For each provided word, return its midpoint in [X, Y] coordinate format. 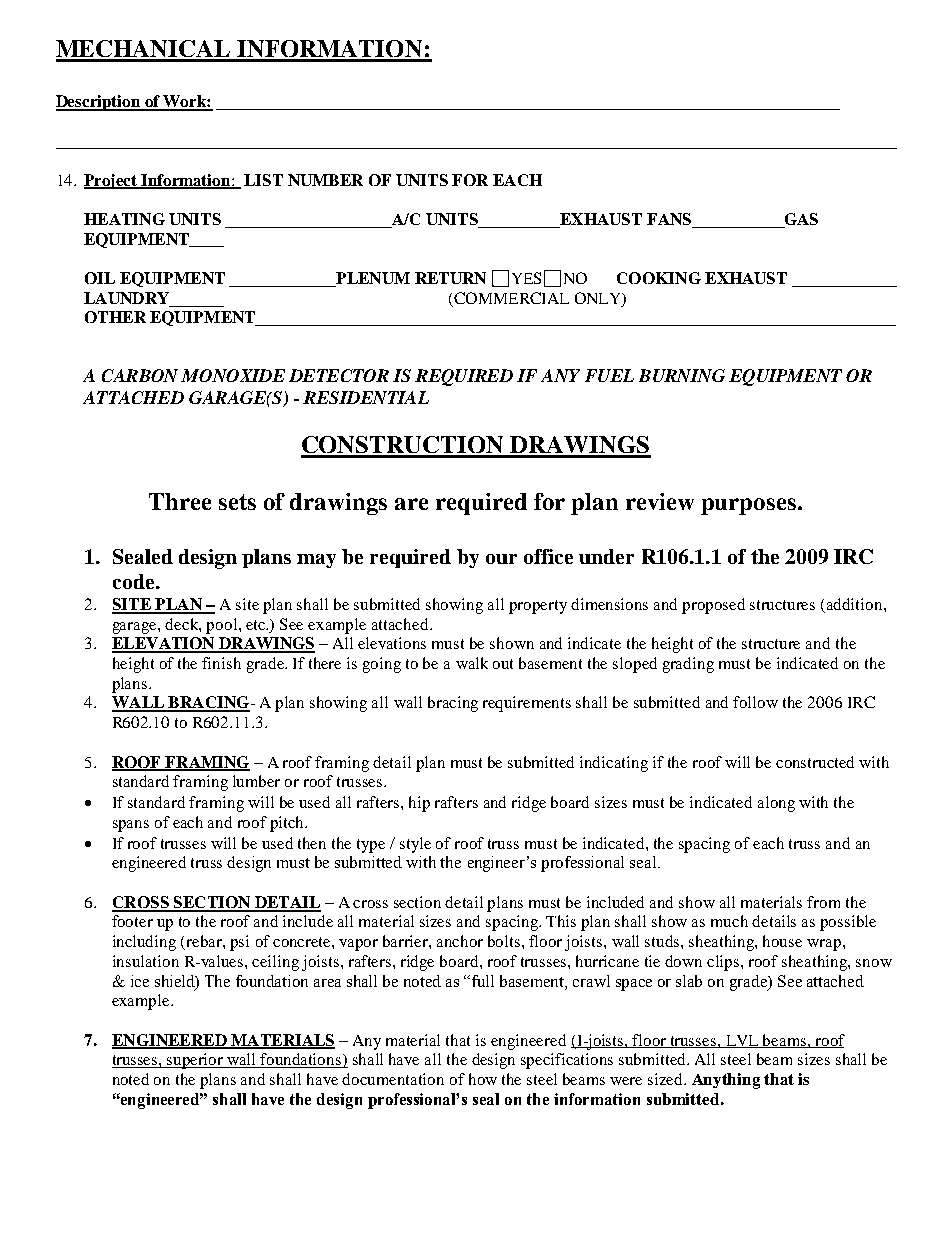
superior [196, 1061]
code [135, 581]
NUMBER [325, 180]
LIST [263, 180]
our [501, 559]
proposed [713, 606]
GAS [800, 220]
